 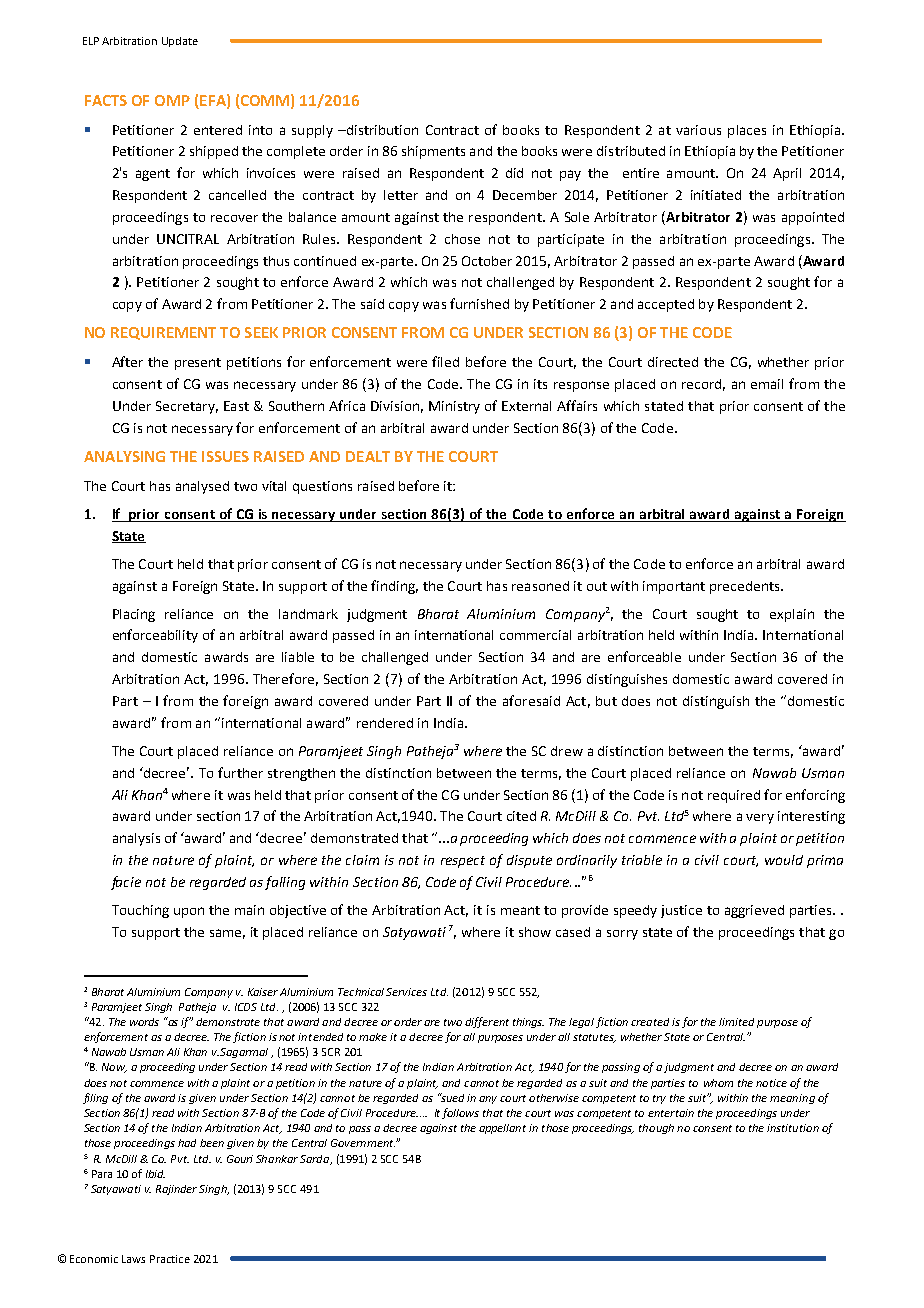 What do you see at coordinates (792, 615) in the screenshot?
I see `explain` at bounding box center [792, 615].
